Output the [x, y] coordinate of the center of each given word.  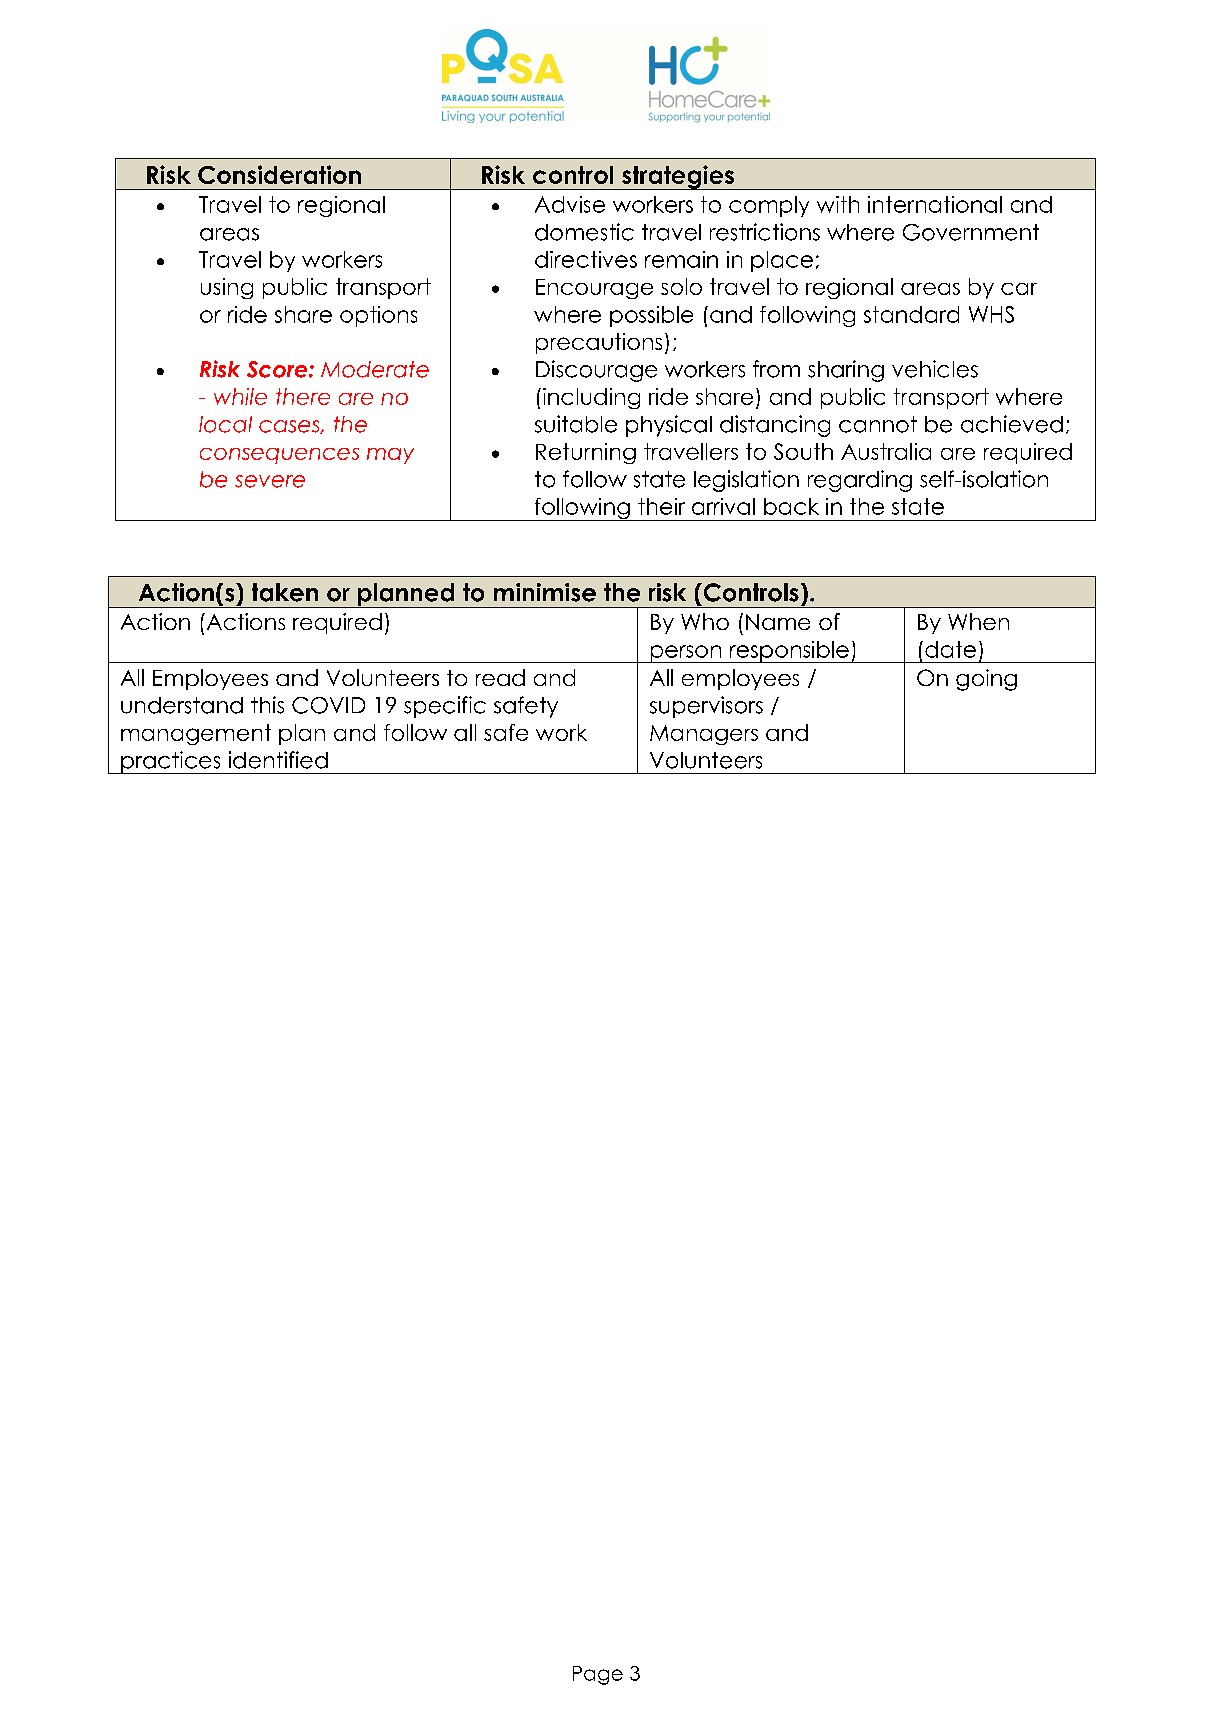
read [500, 677]
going [986, 680]
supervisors [706, 707]
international [935, 204]
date [950, 649]
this [267, 705]
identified [278, 760]
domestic [584, 232]
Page [598, 1675]
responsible [789, 652]
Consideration [279, 174]
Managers [704, 735]
